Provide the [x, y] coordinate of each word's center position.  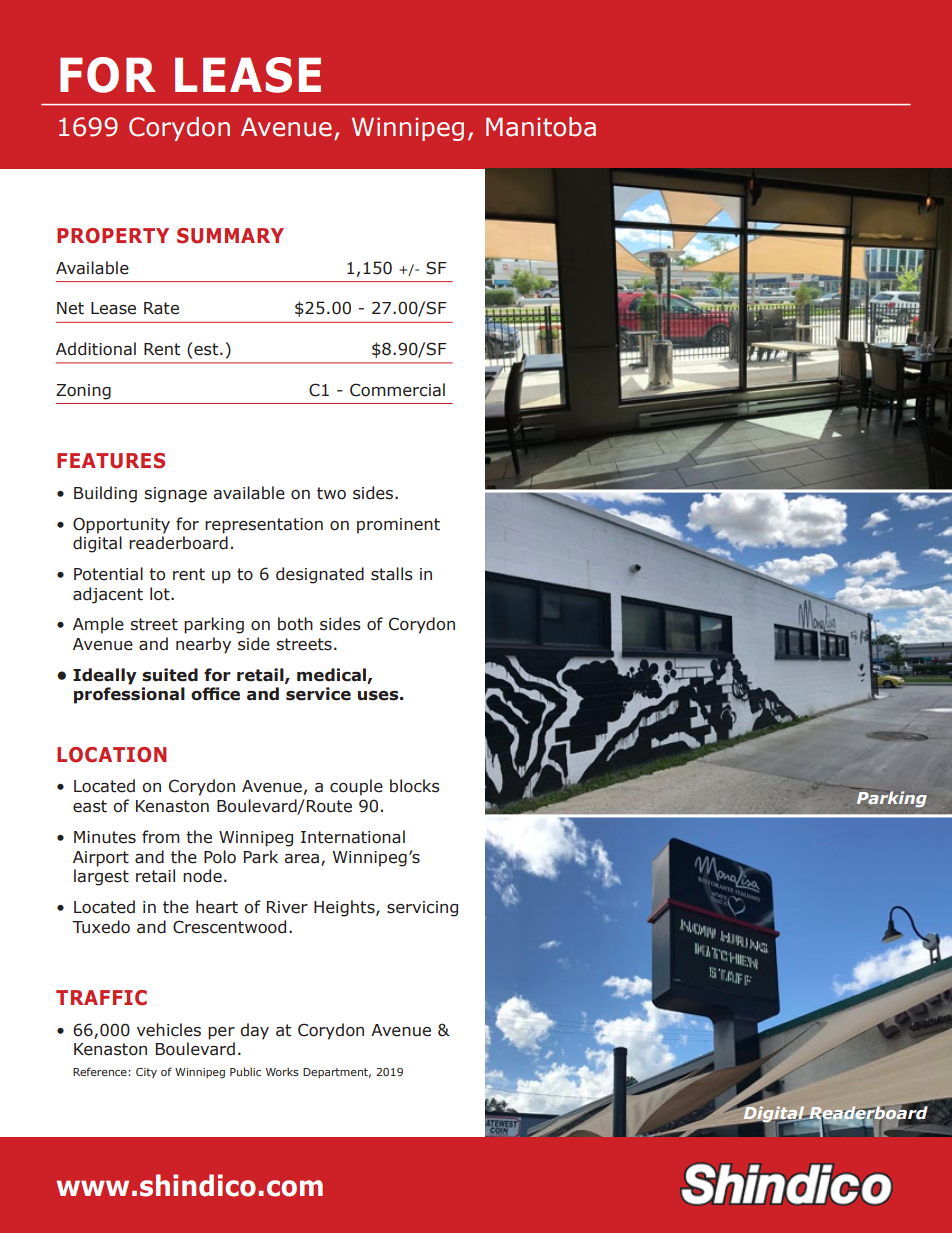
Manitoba [541, 127]
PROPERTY [113, 236]
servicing [422, 909]
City [146, 1073]
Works [282, 1071]
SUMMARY [230, 236]
